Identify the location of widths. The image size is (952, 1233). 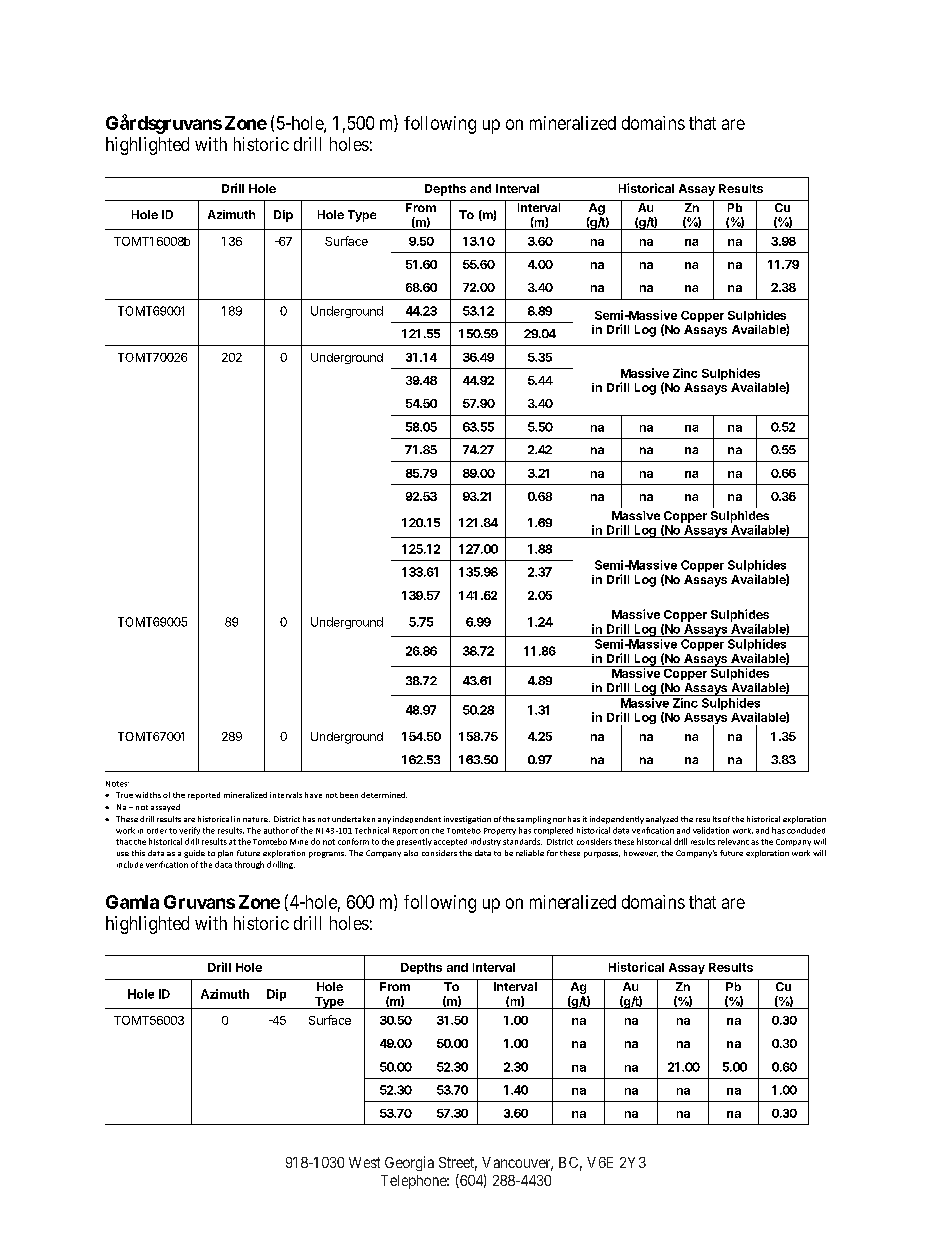
(148, 795).
